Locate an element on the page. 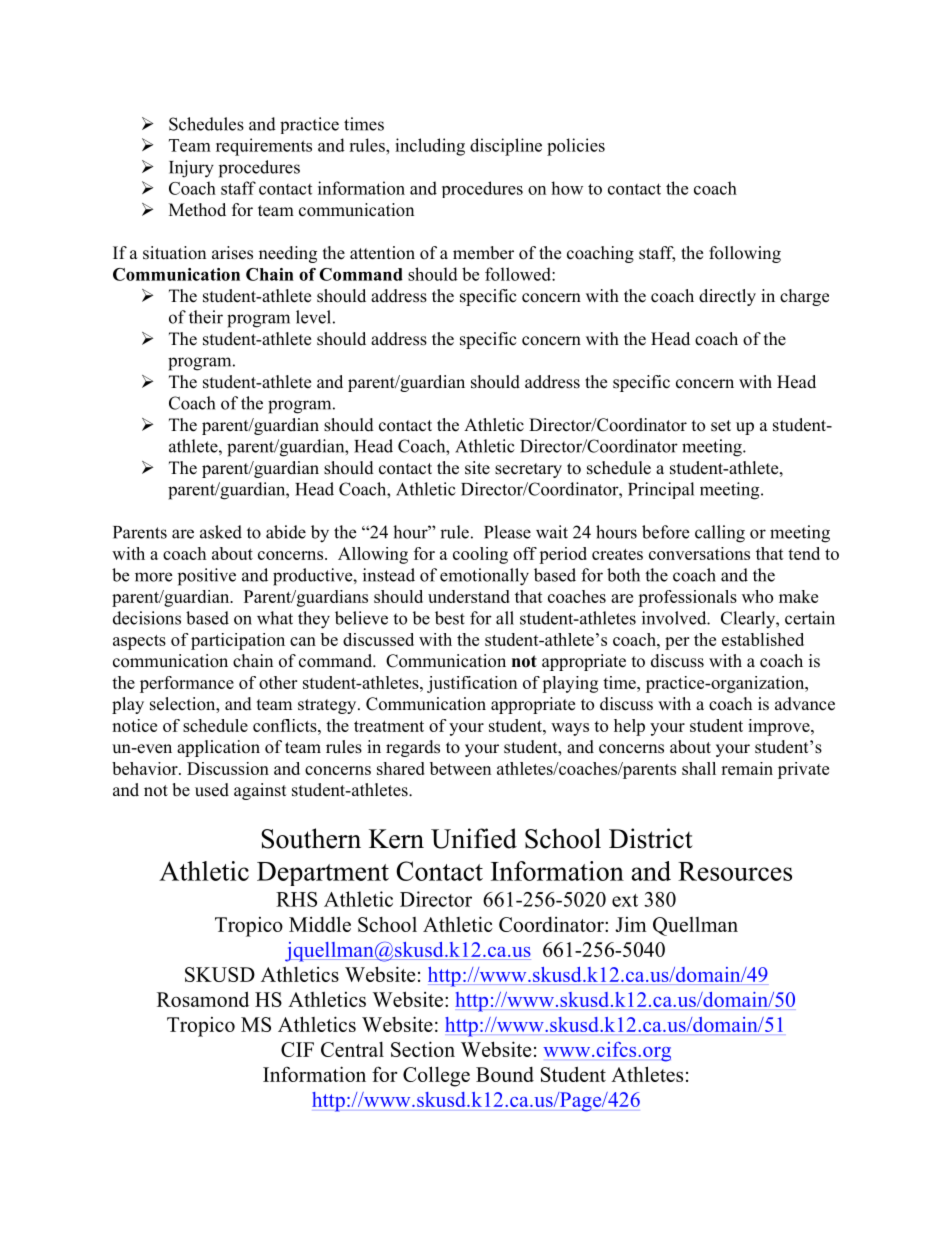 This image has height=1233, width=952. remain is located at coordinates (747, 768).
